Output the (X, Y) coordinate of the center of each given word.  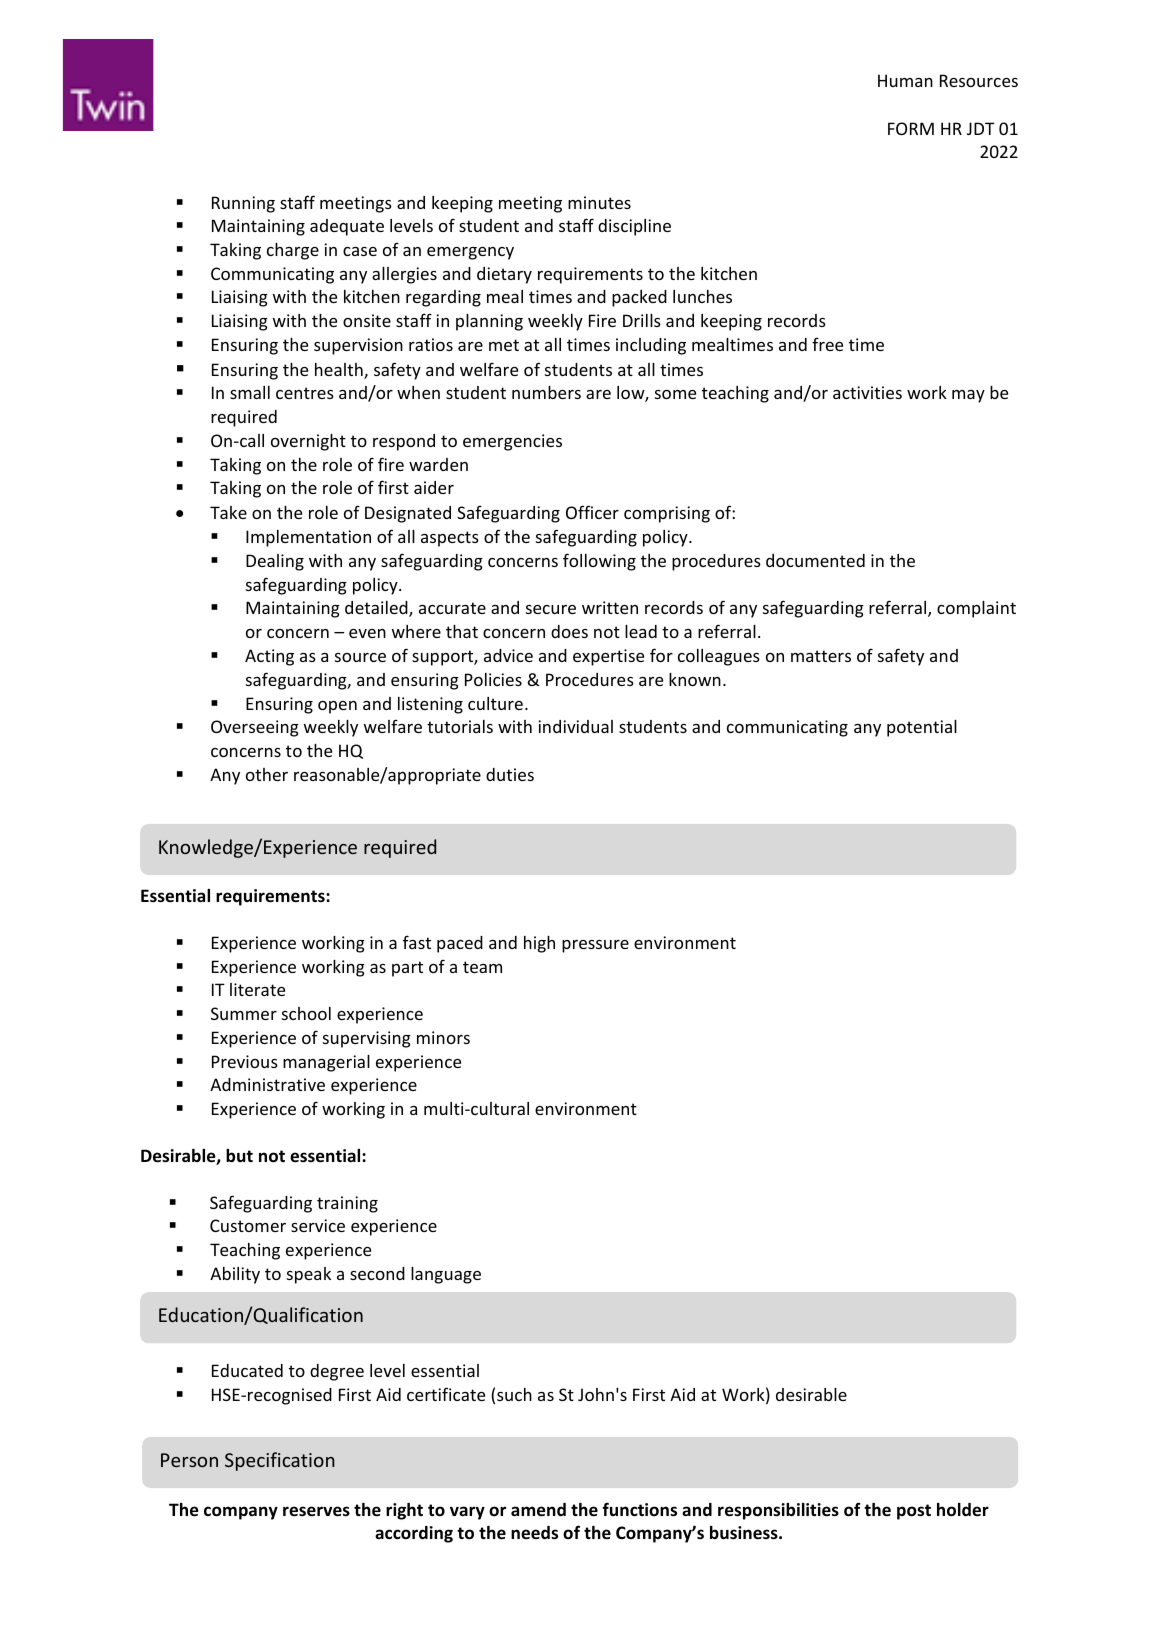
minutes (599, 202)
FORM (911, 128)
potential (922, 728)
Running (243, 204)
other (267, 774)
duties (510, 774)
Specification (280, 1461)
